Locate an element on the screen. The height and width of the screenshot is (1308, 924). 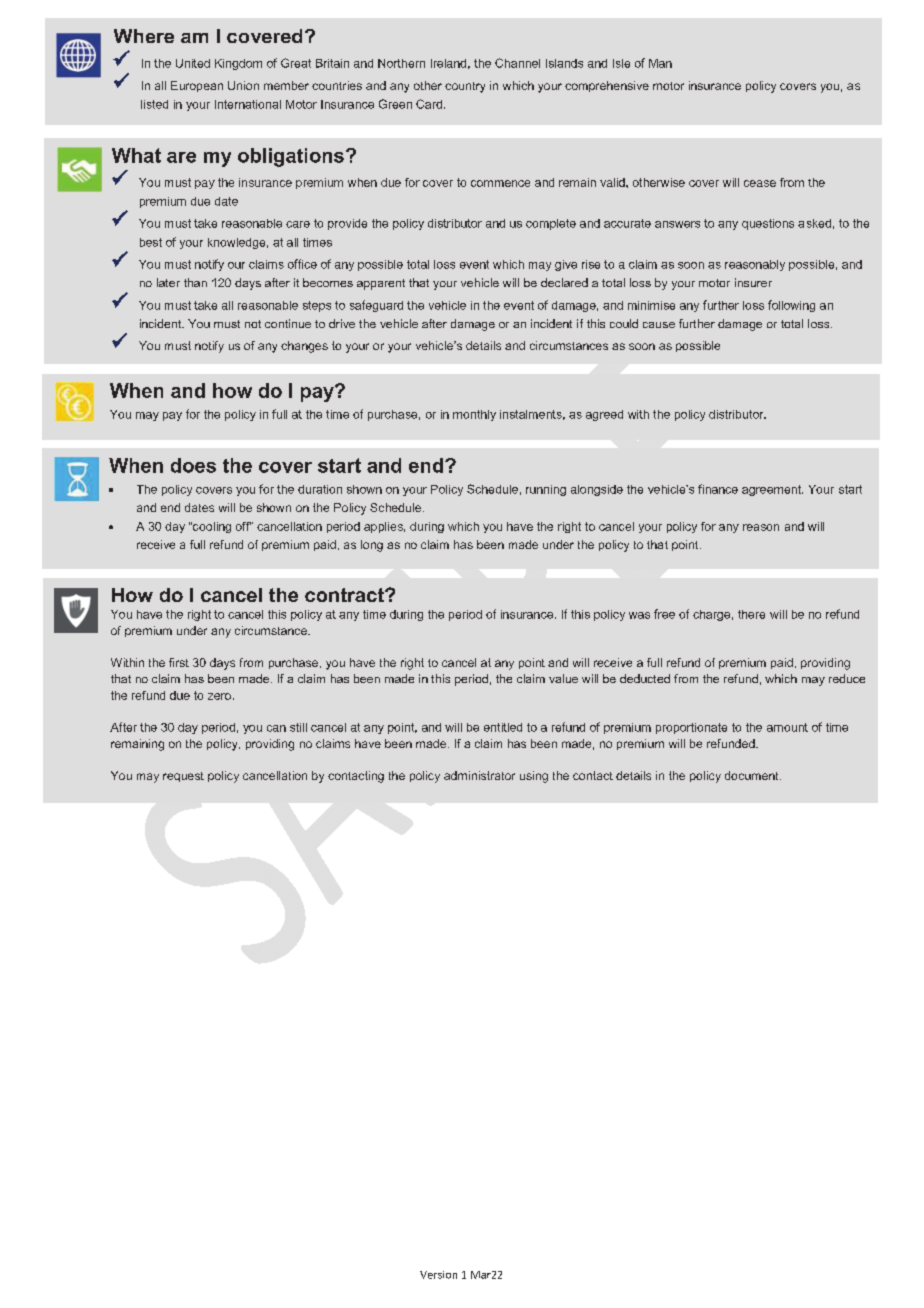
Version is located at coordinates (438, 1275).
